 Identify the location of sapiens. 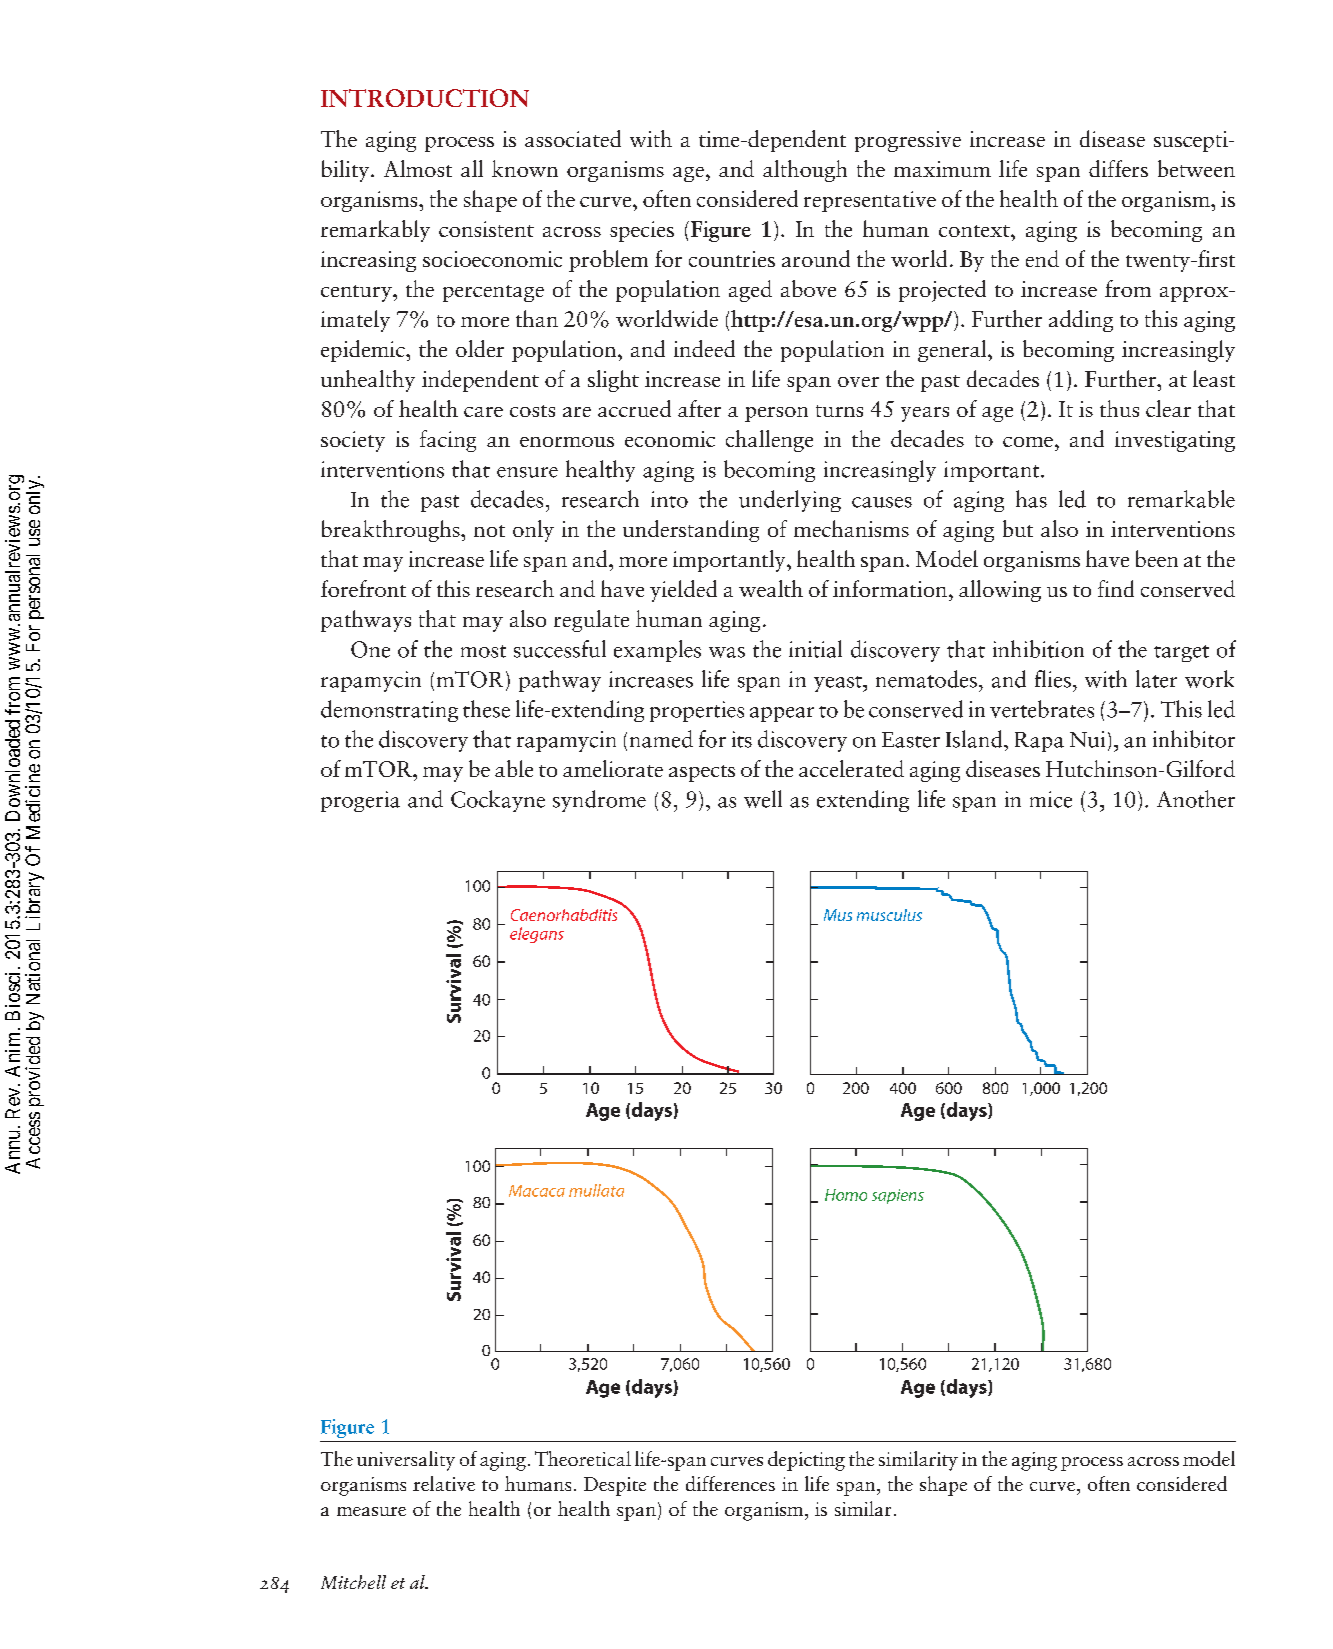
(898, 1196).
